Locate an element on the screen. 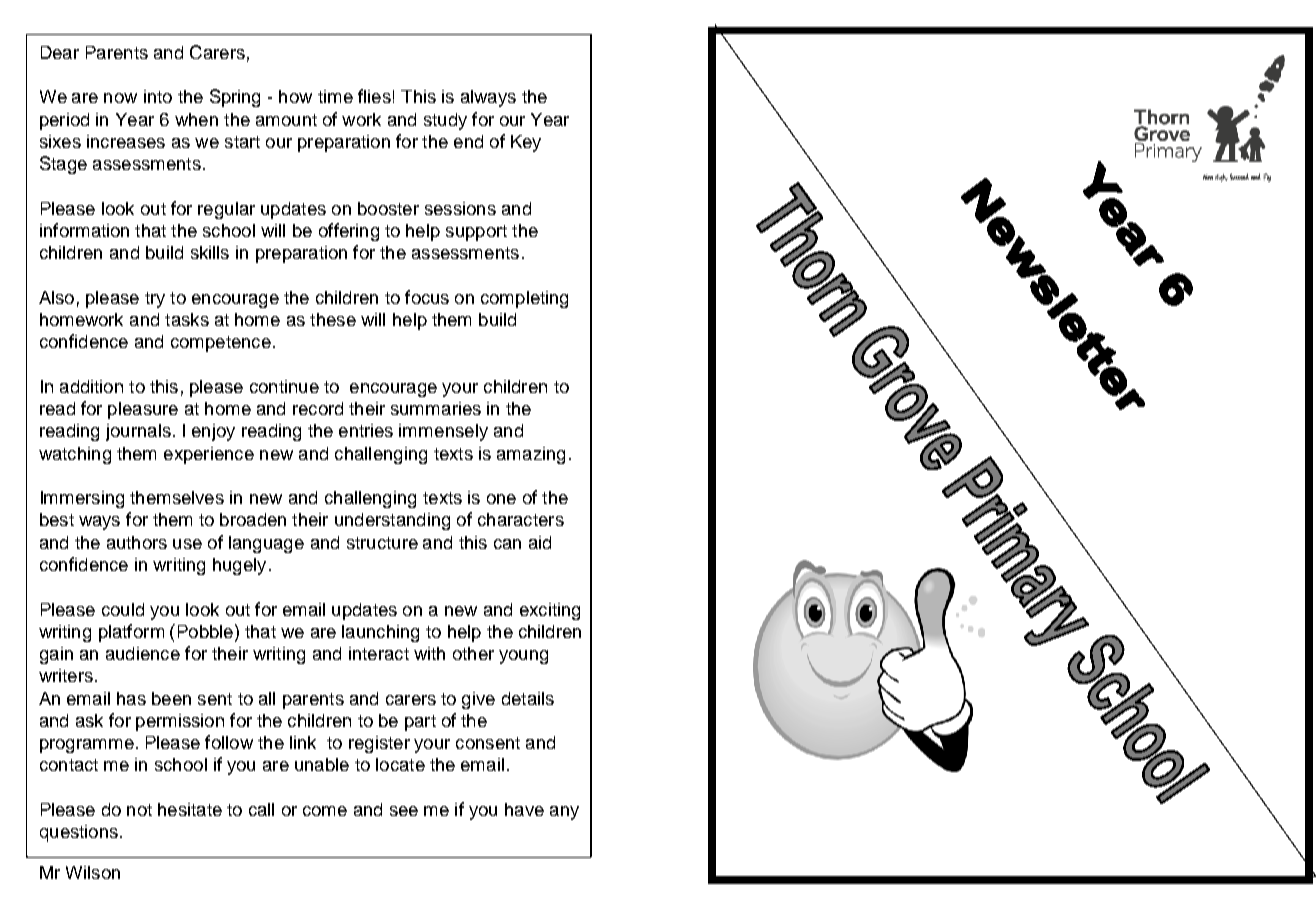  completing is located at coordinates (524, 299).
